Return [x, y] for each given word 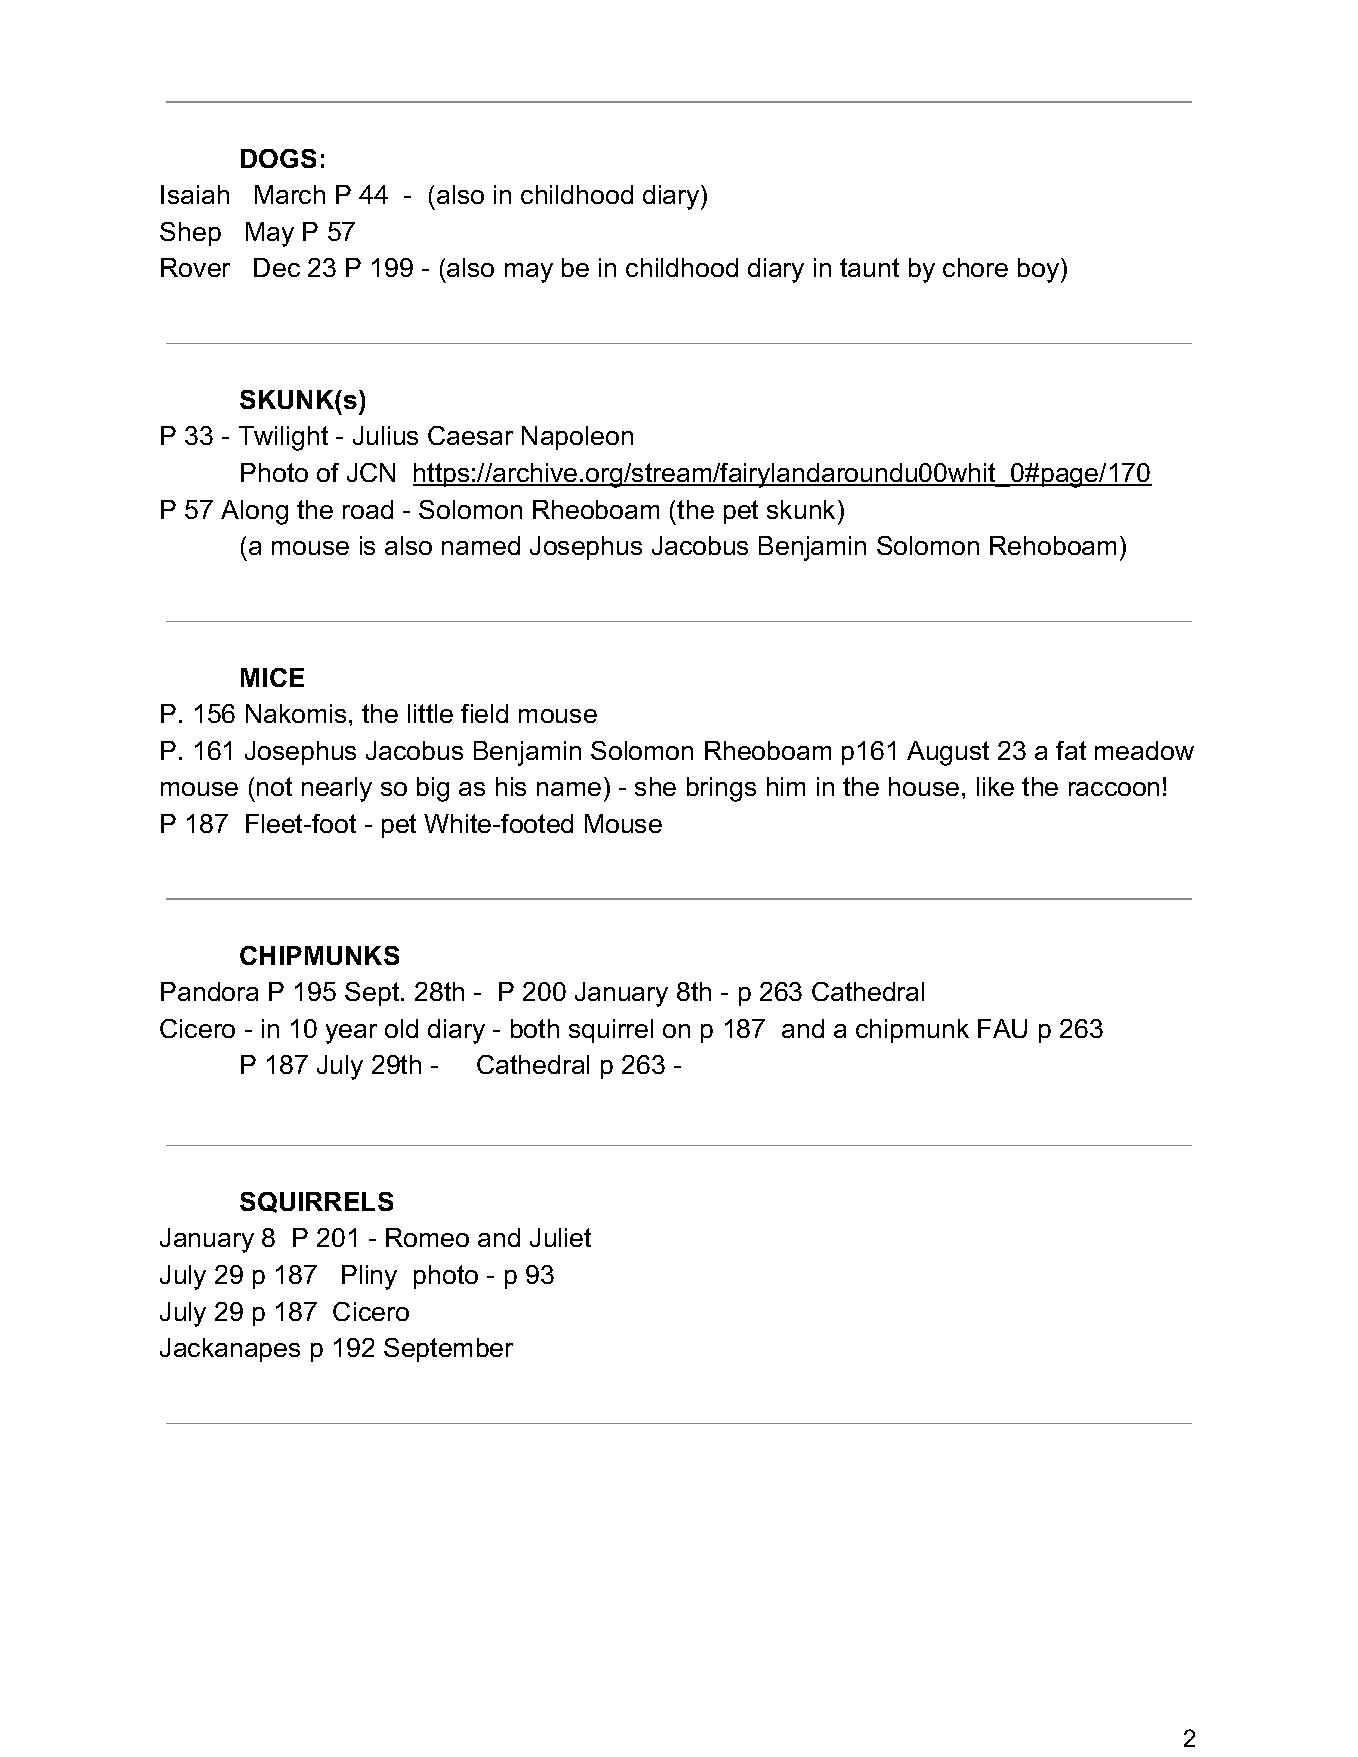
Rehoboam [1053, 545]
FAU [1002, 1028]
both [535, 1028]
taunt [869, 267]
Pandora [209, 991]
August [948, 753]
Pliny [369, 1277]
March [290, 194]
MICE [272, 677]
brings [721, 789]
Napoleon [577, 438]
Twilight [283, 438]
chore [975, 267]
